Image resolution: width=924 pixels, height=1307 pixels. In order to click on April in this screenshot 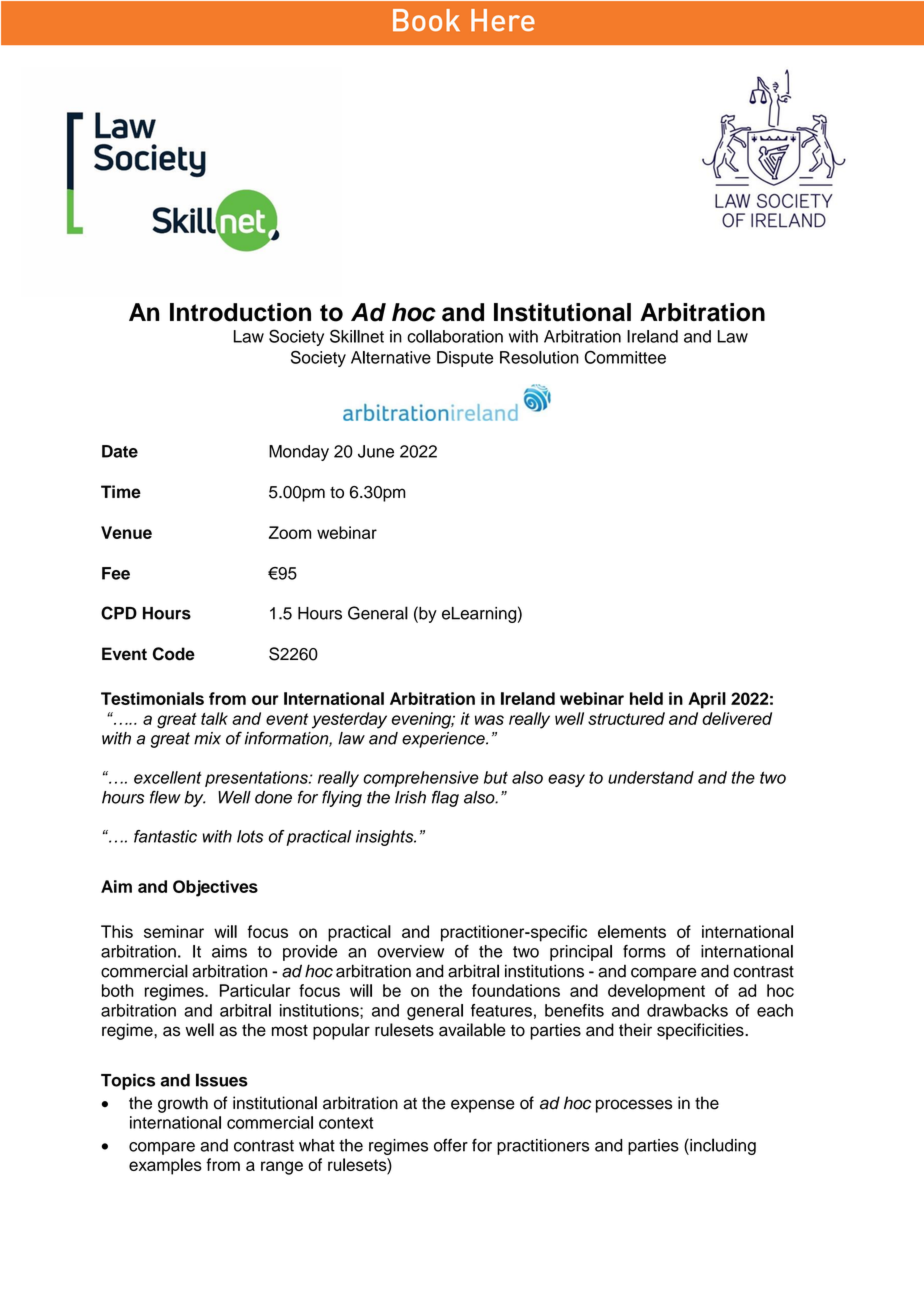, I will do `click(707, 700)`.
